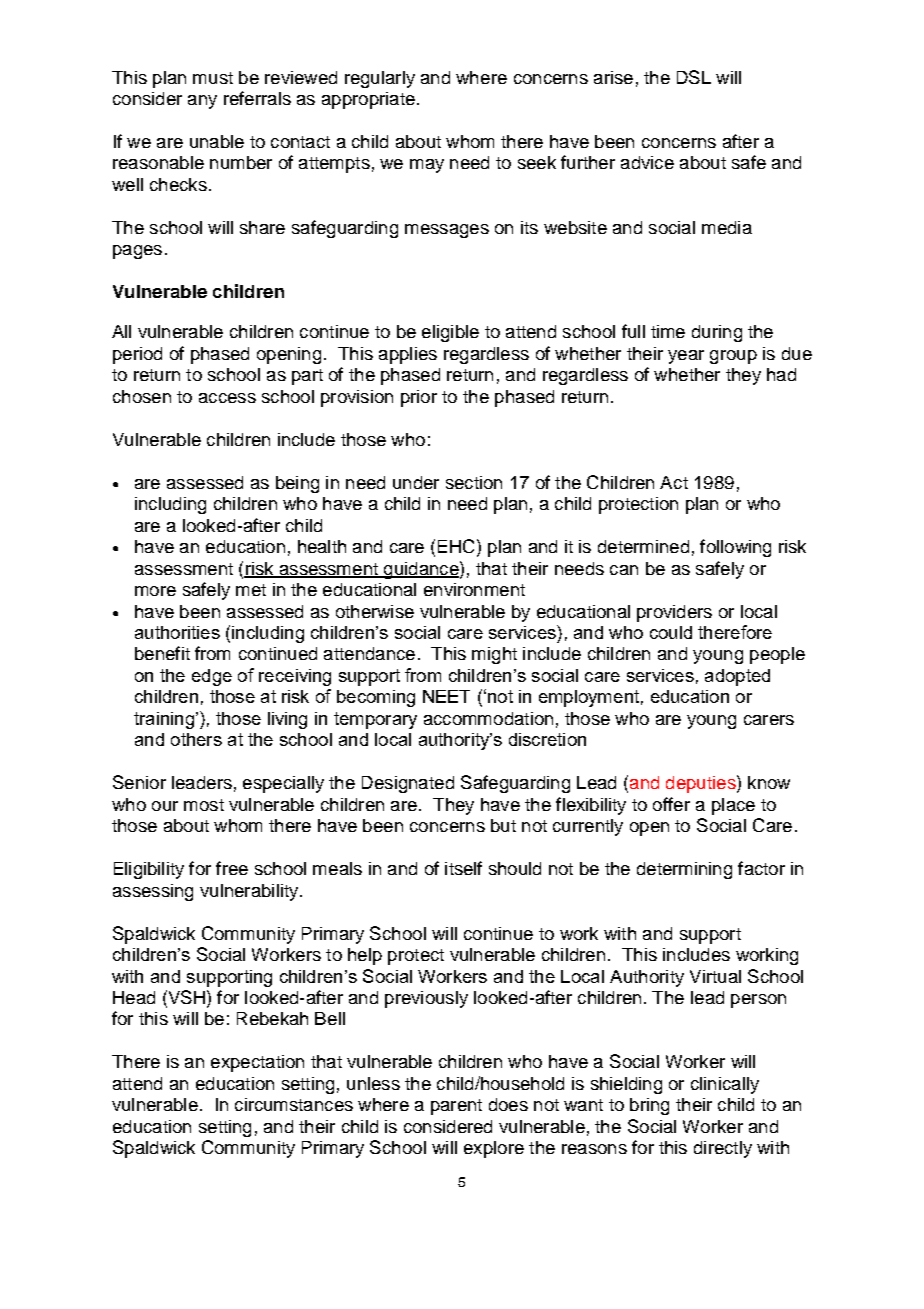 This screenshot has height=1309, width=924. Describe the element at coordinates (297, 484) in the screenshot. I see `being` at that location.
